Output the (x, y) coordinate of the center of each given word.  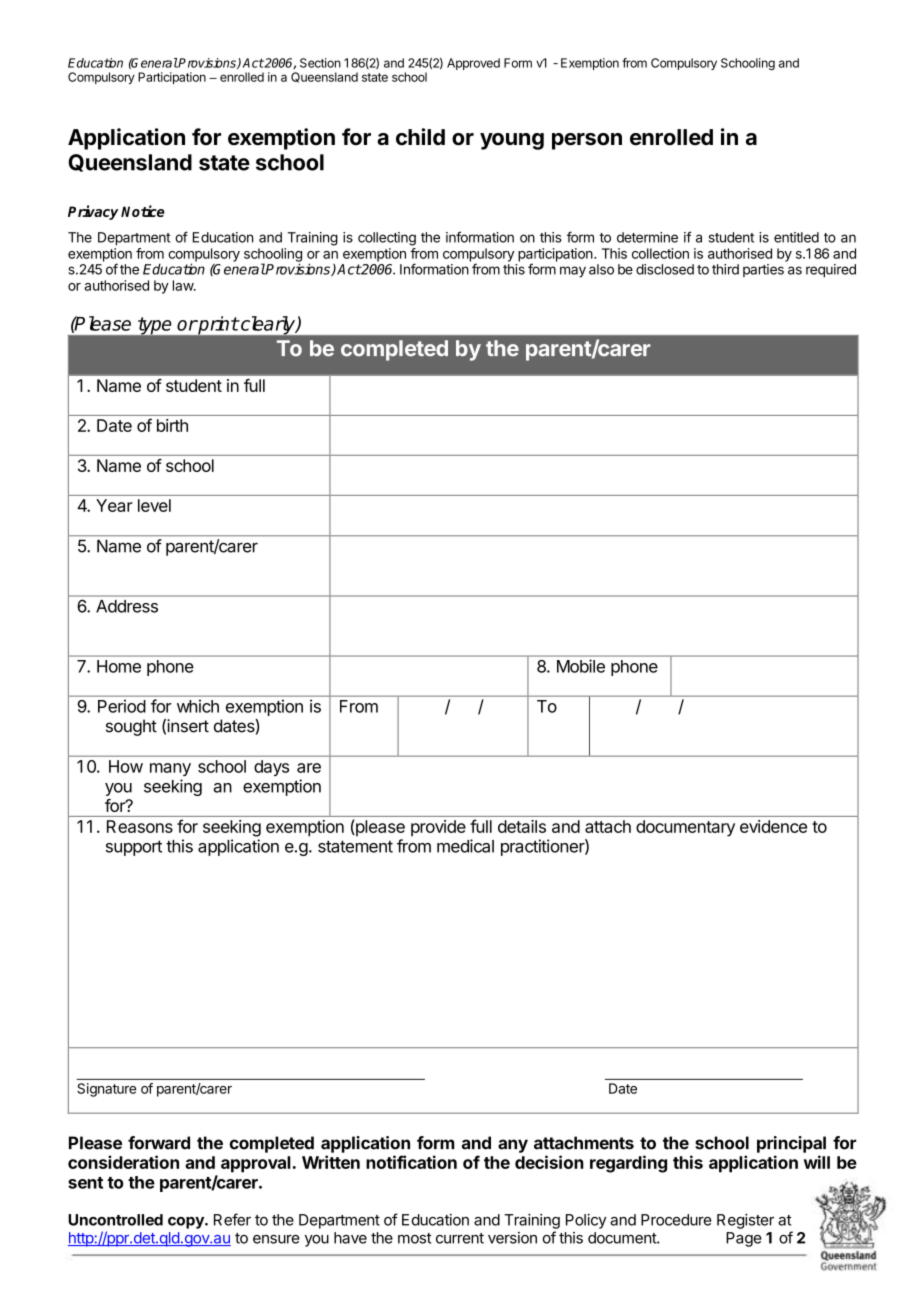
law (184, 285)
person (587, 141)
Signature (106, 1090)
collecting (387, 239)
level (154, 505)
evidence (773, 826)
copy (187, 1223)
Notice (143, 211)
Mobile (581, 666)
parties (763, 270)
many (170, 769)
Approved (473, 64)
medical (465, 846)
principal (791, 1144)
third (725, 269)
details (522, 826)
